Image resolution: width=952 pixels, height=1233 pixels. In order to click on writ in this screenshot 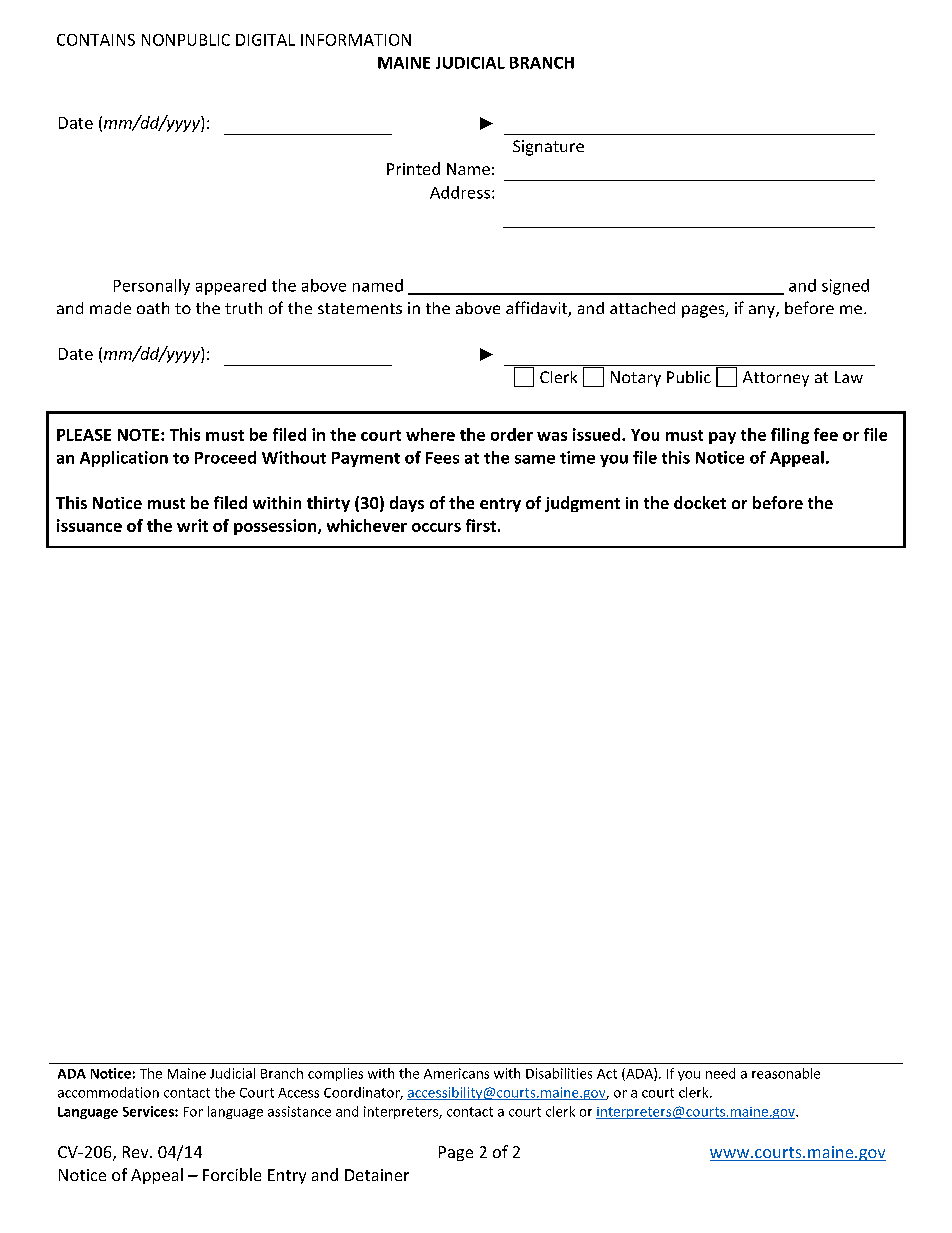, I will do `click(192, 525)`.
